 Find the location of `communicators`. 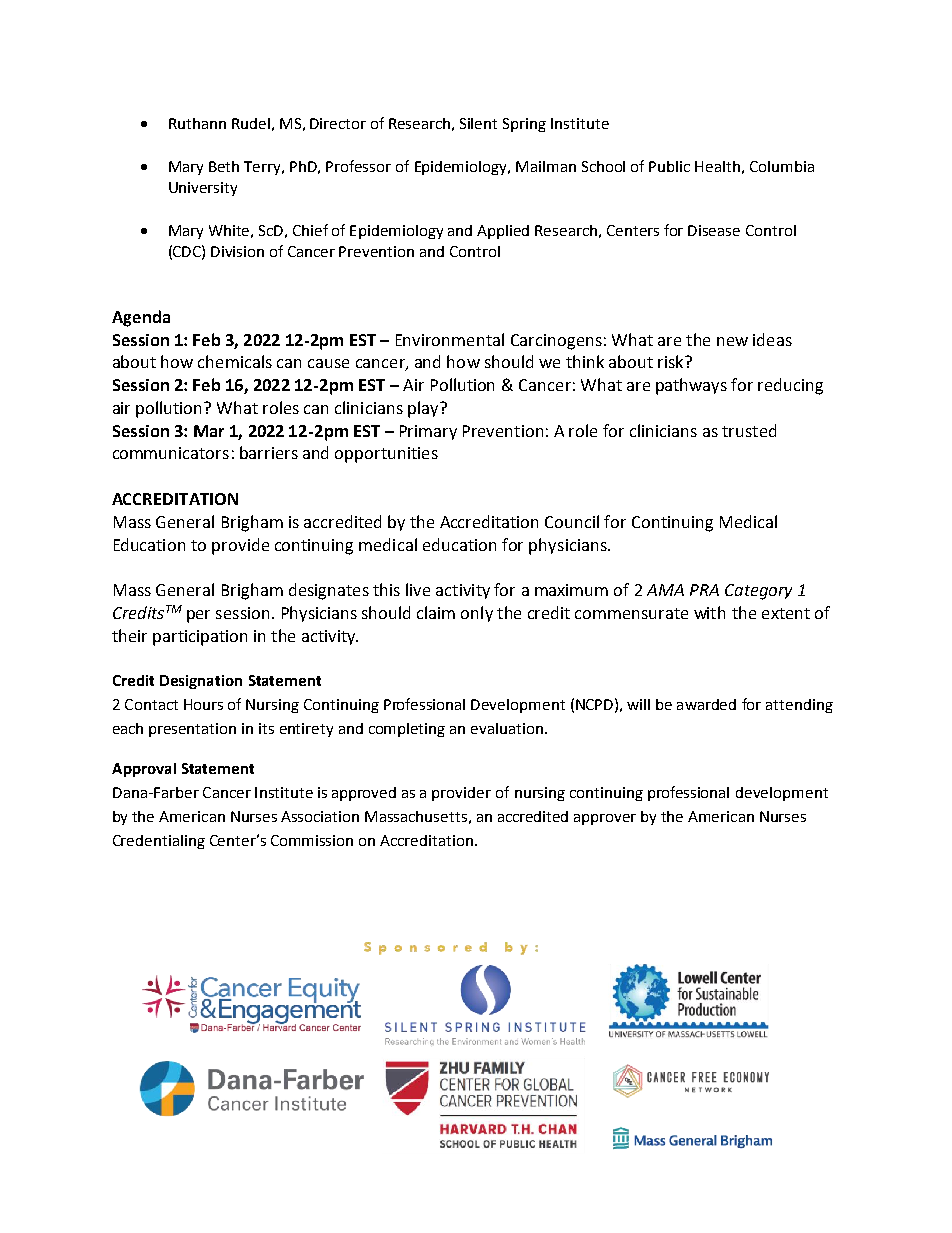

communicators is located at coordinates (171, 453).
